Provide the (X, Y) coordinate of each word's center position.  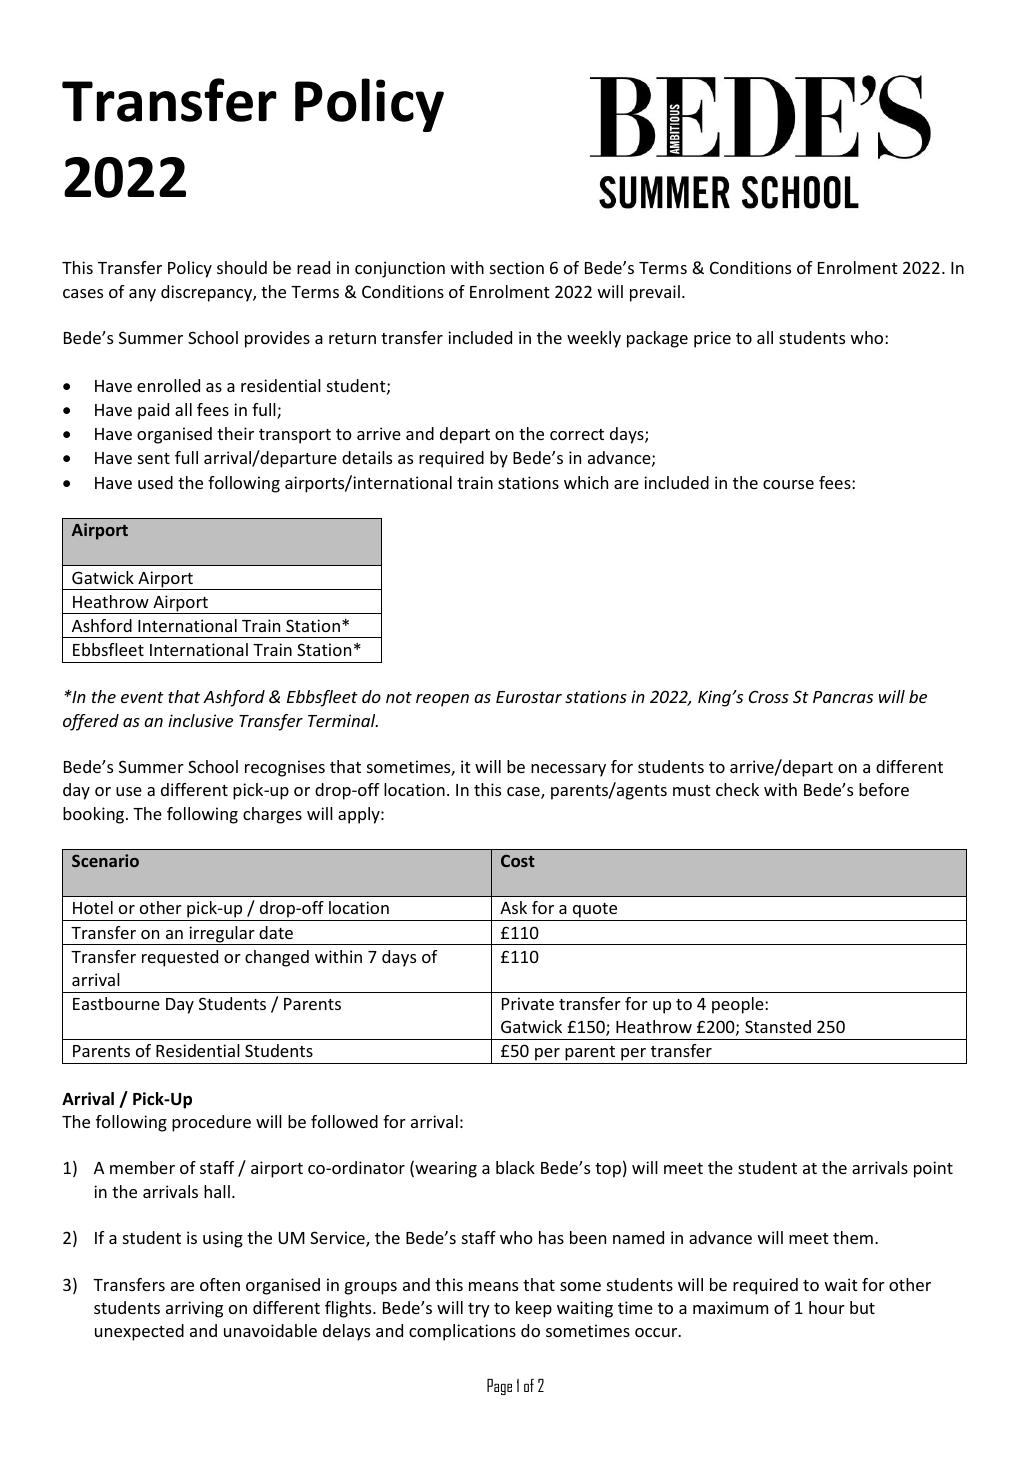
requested (180, 958)
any (142, 295)
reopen (442, 700)
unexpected (139, 1332)
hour (827, 1307)
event (142, 697)
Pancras (843, 697)
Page (499, 1387)
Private (528, 1003)
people (739, 1005)
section (517, 267)
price (712, 339)
